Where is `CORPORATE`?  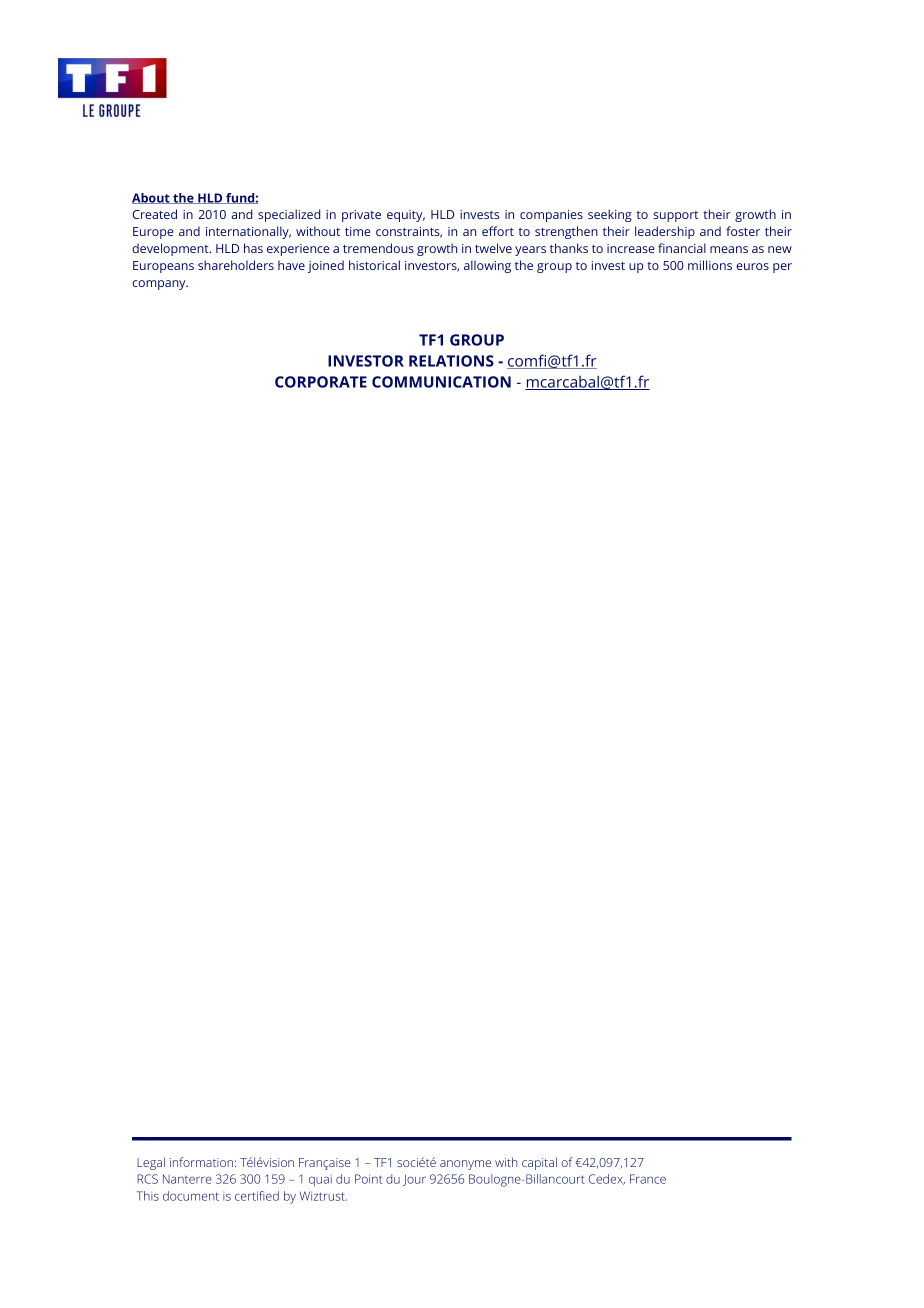
CORPORATE is located at coordinates (321, 382).
